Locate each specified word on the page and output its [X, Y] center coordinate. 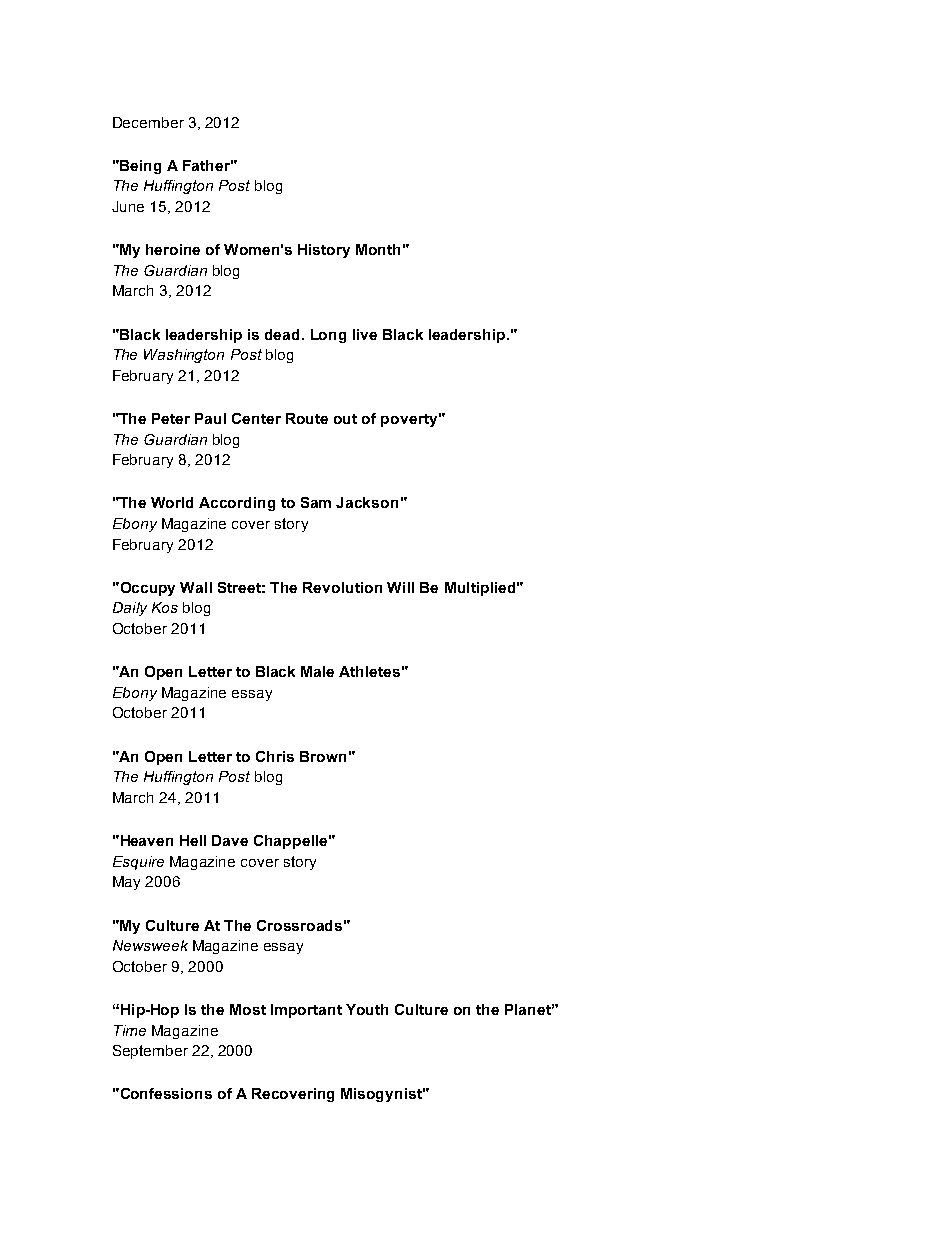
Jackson [367, 502]
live [365, 334]
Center [256, 418]
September [150, 1052]
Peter [171, 418]
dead [282, 334]
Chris [275, 756]
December [148, 122]
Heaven [145, 840]
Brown [323, 756]
